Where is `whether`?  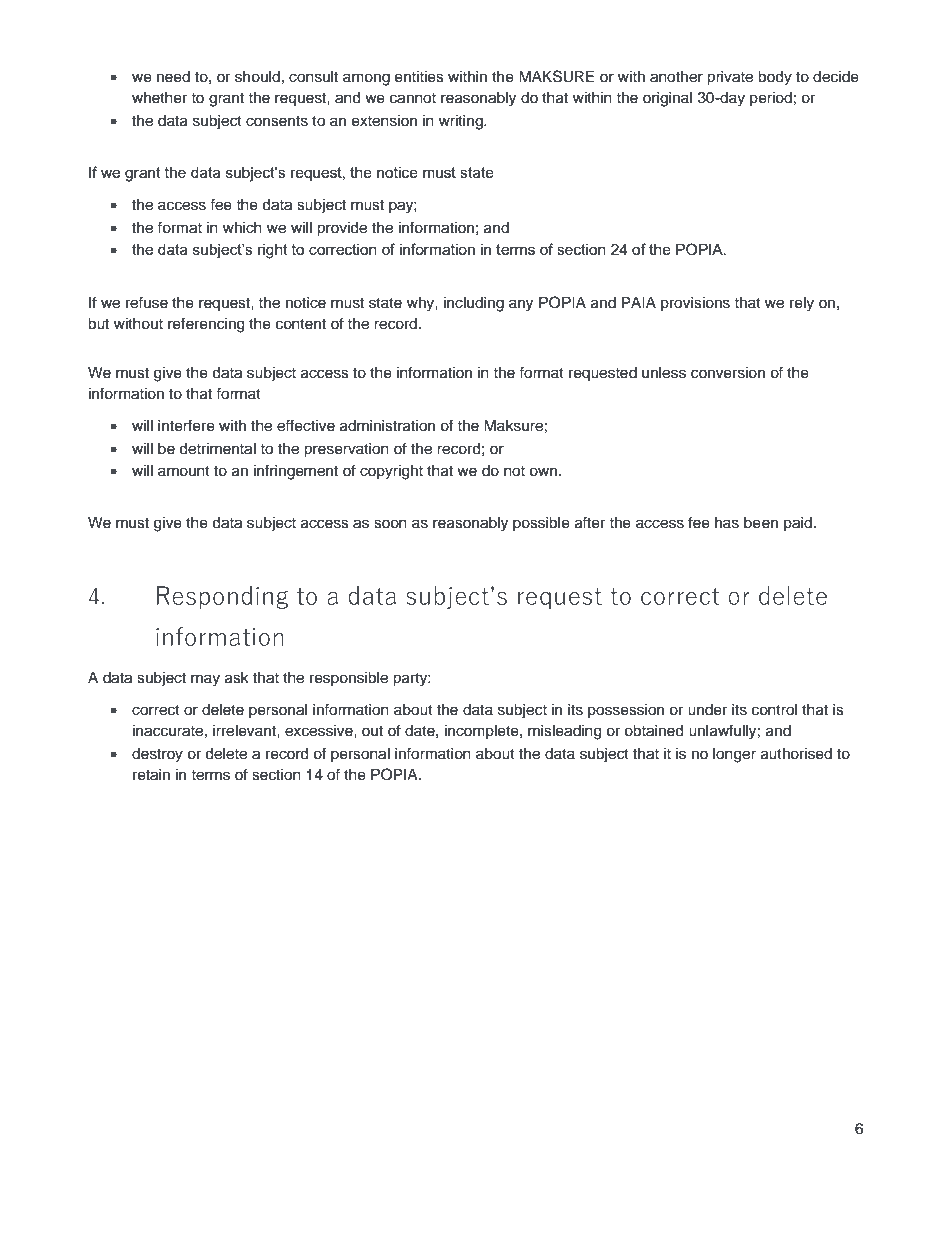 whether is located at coordinates (159, 98).
